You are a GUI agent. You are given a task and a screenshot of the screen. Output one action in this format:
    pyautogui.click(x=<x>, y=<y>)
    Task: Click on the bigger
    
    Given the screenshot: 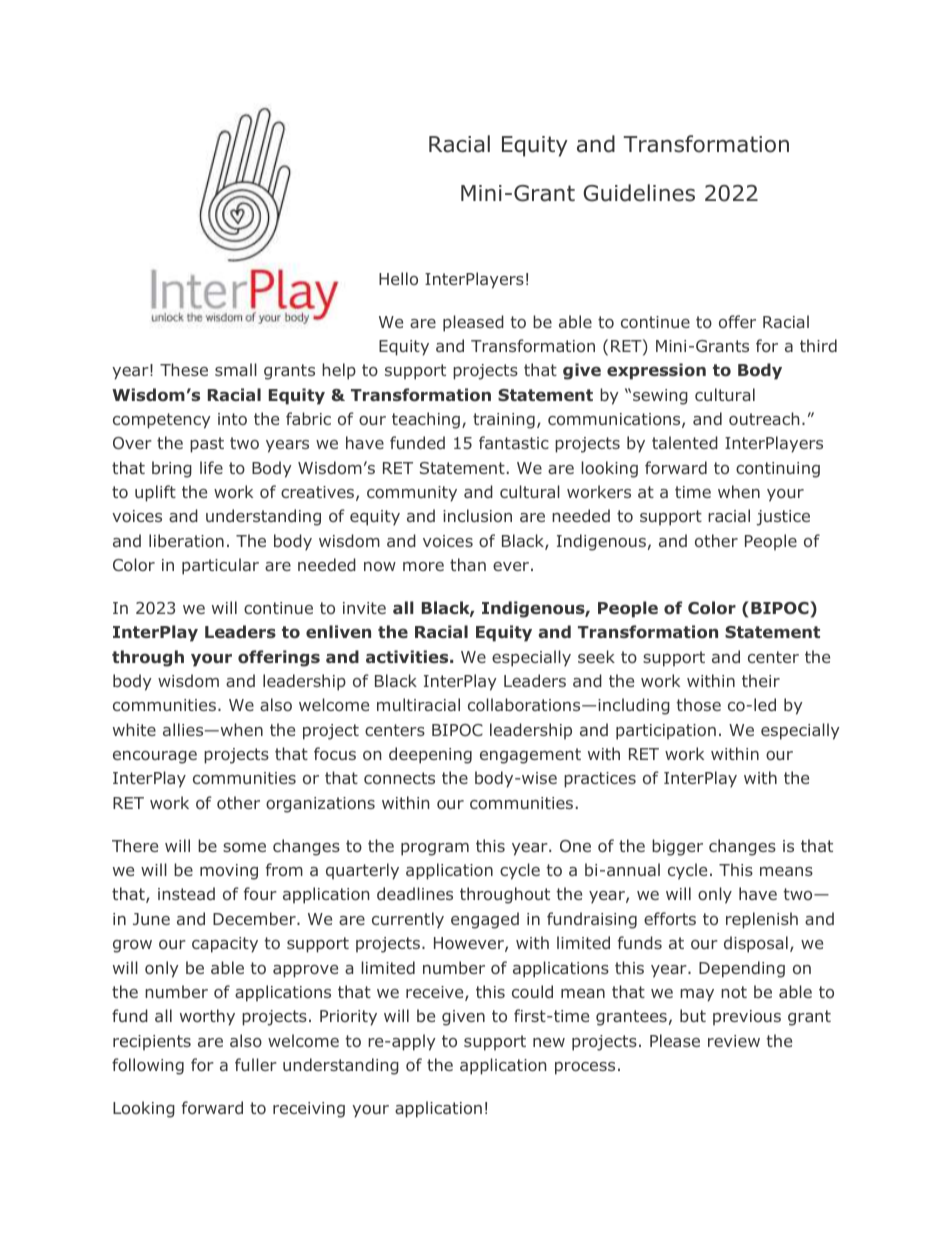 What is the action you would take?
    pyautogui.click(x=677, y=847)
